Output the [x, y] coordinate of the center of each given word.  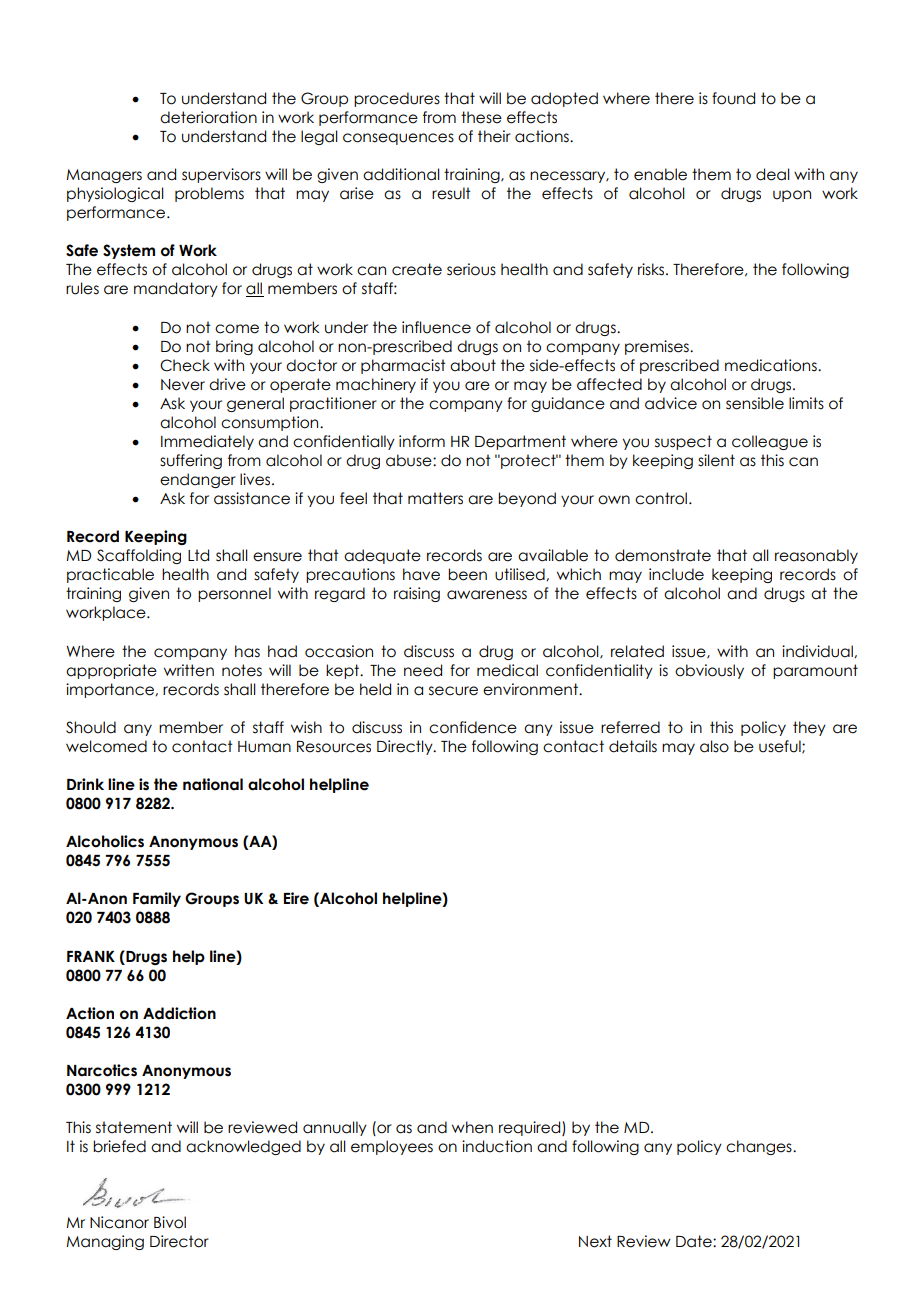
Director [179, 1241]
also [714, 746]
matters [435, 498]
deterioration [208, 117]
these [481, 117]
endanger [198, 480]
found [733, 98]
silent [716, 460]
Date [695, 1241]
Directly [406, 747]
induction [497, 1146]
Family [157, 899]
